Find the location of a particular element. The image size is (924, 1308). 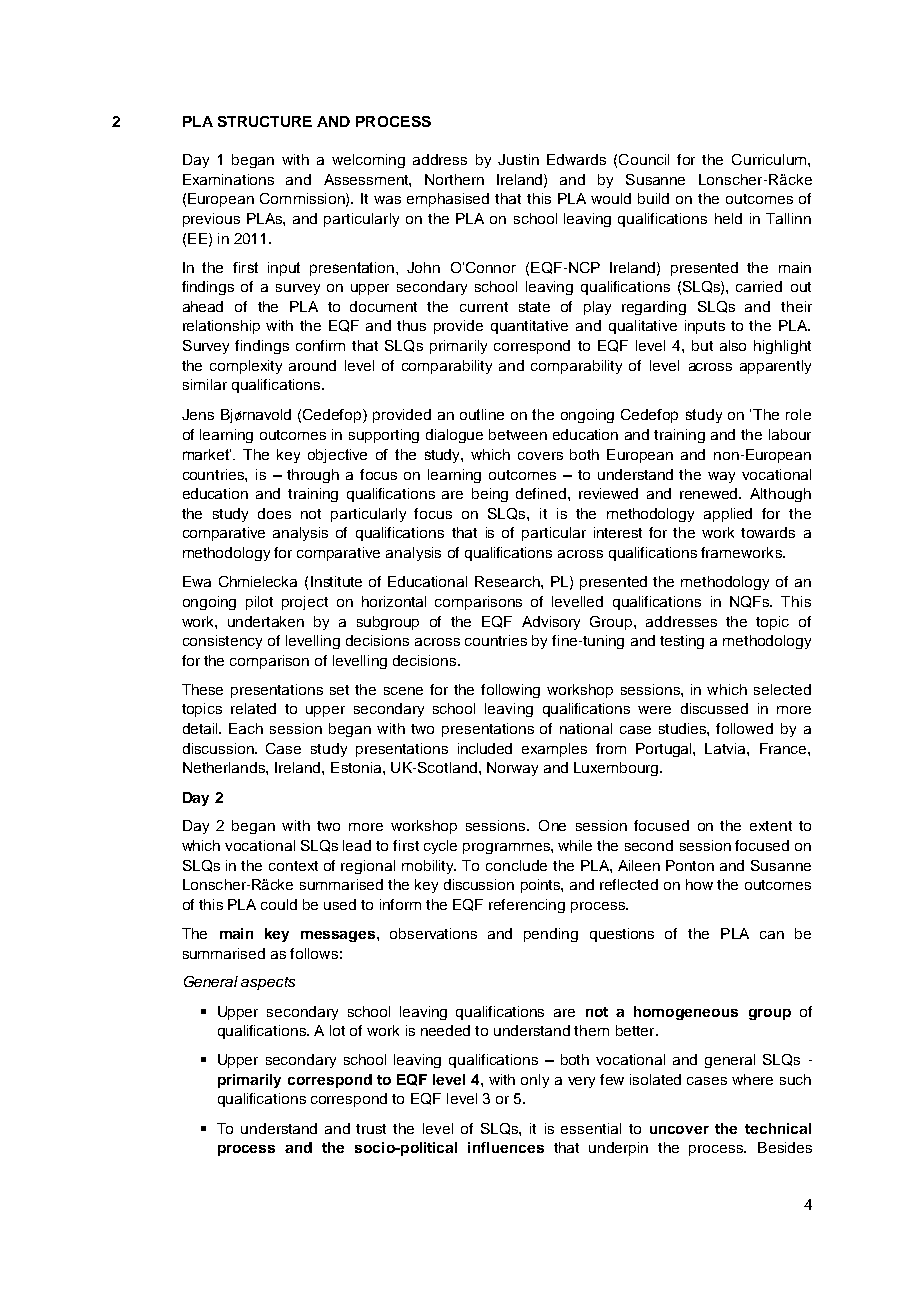

undertaken is located at coordinates (266, 621).
